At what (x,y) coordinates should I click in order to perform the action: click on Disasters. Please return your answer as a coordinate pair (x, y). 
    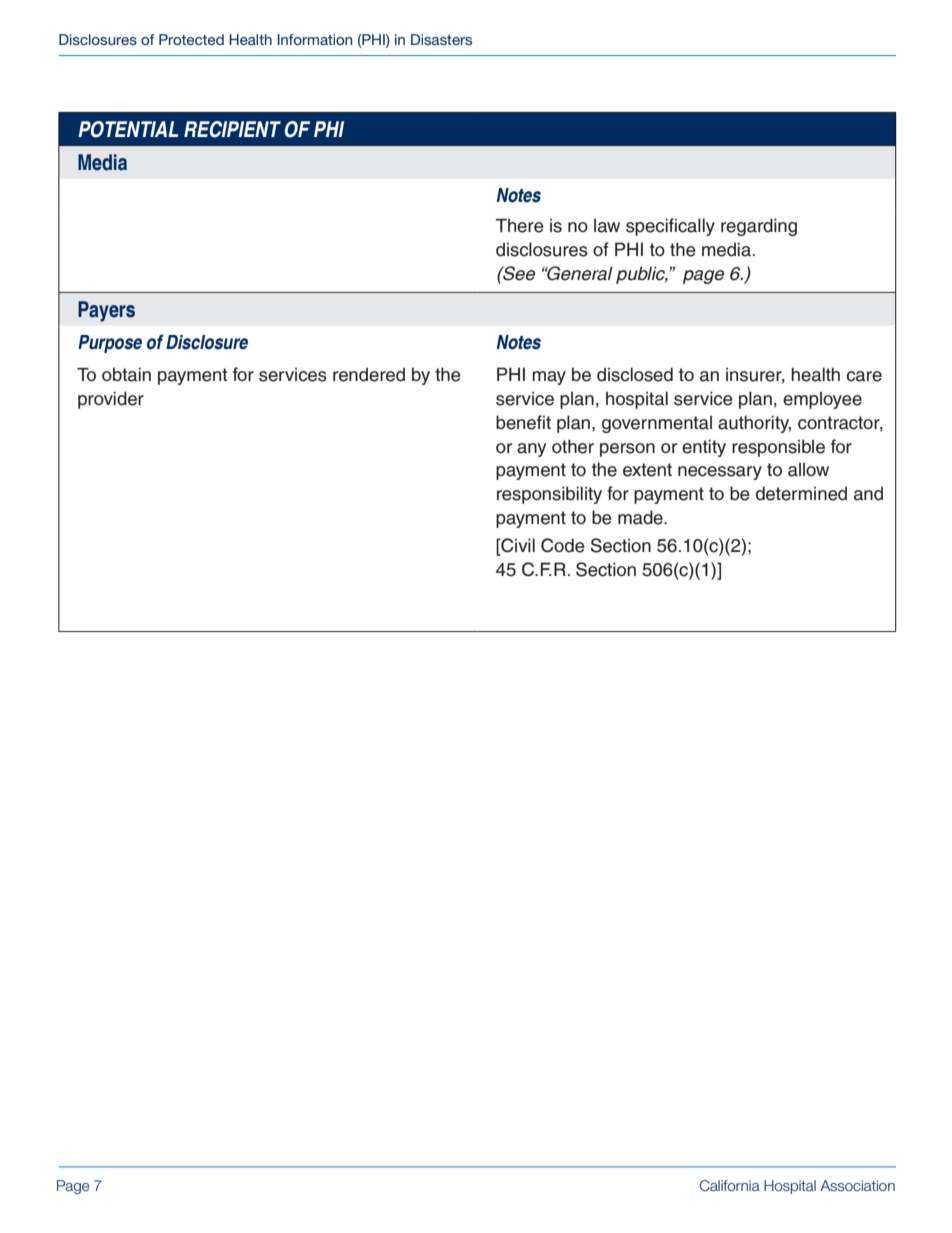
    Looking at the image, I should click on (441, 39).
